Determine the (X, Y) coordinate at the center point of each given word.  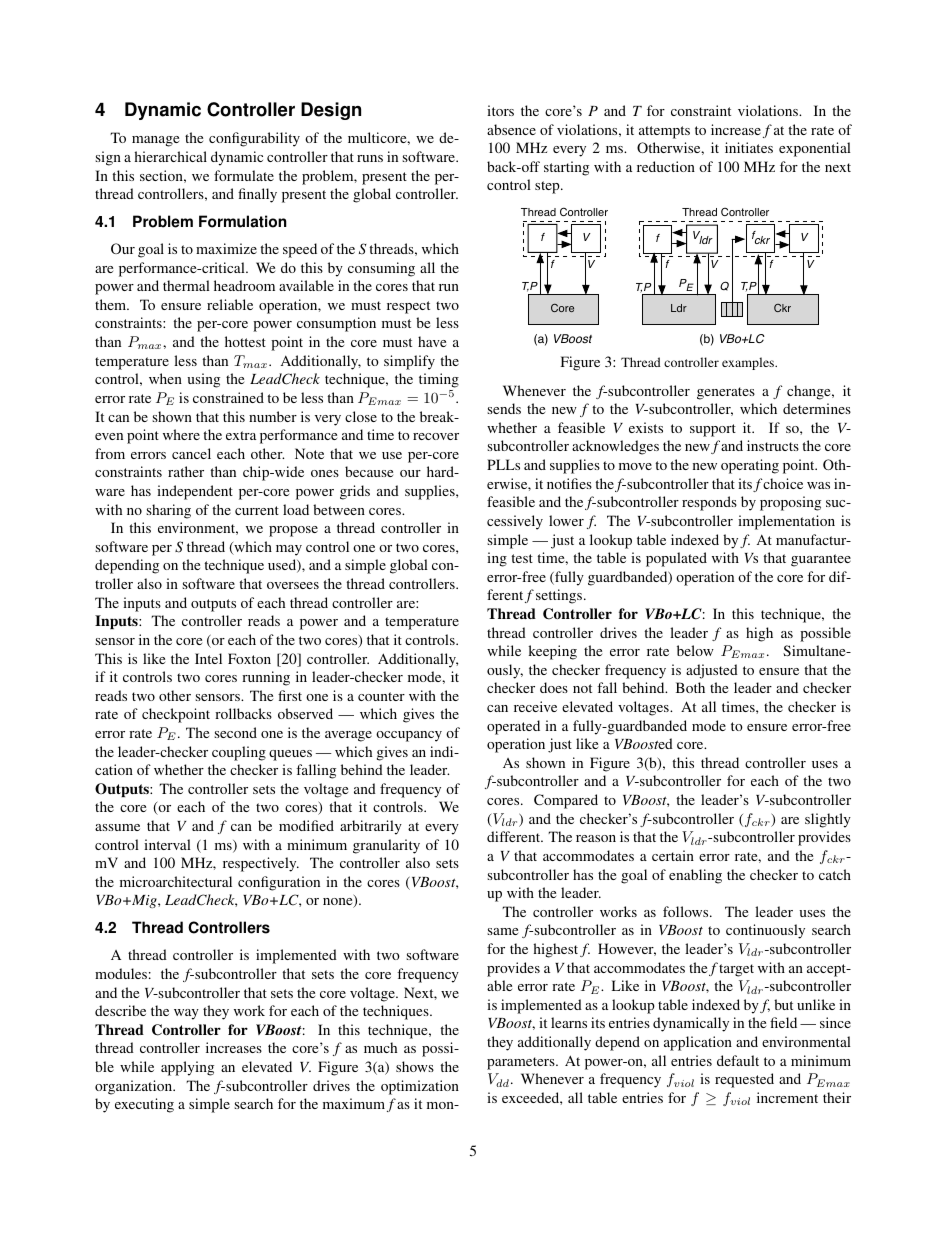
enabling (695, 876)
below (695, 650)
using (203, 380)
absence (511, 129)
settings (560, 596)
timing (439, 382)
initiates (749, 147)
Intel (208, 658)
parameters (522, 1063)
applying (187, 1068)
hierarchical (170, 156)
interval (167, 844)
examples (749, 363)
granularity (386, 846)
